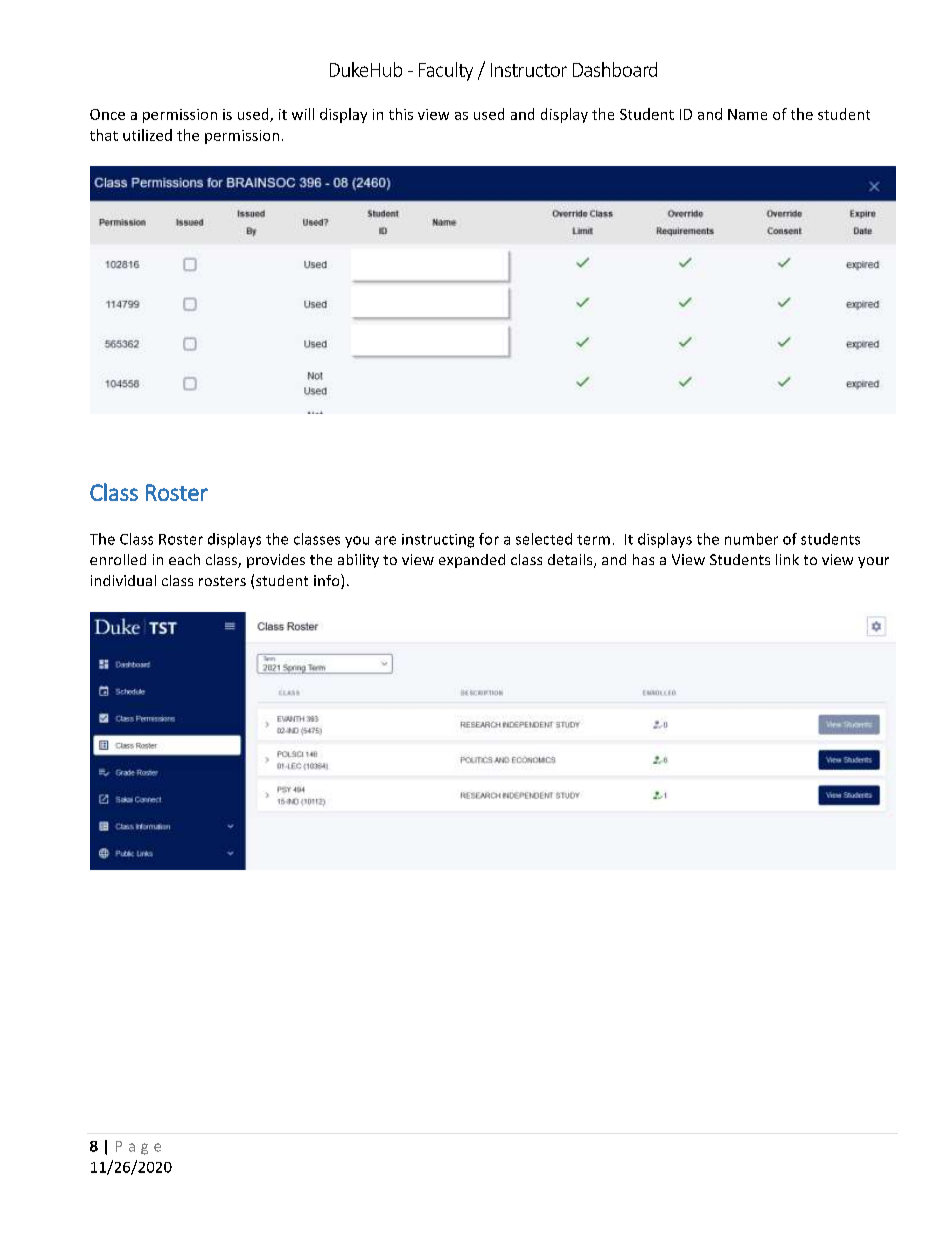  Describe the element at coordinates (107, 114) in the document. I see `Once` at that location.
